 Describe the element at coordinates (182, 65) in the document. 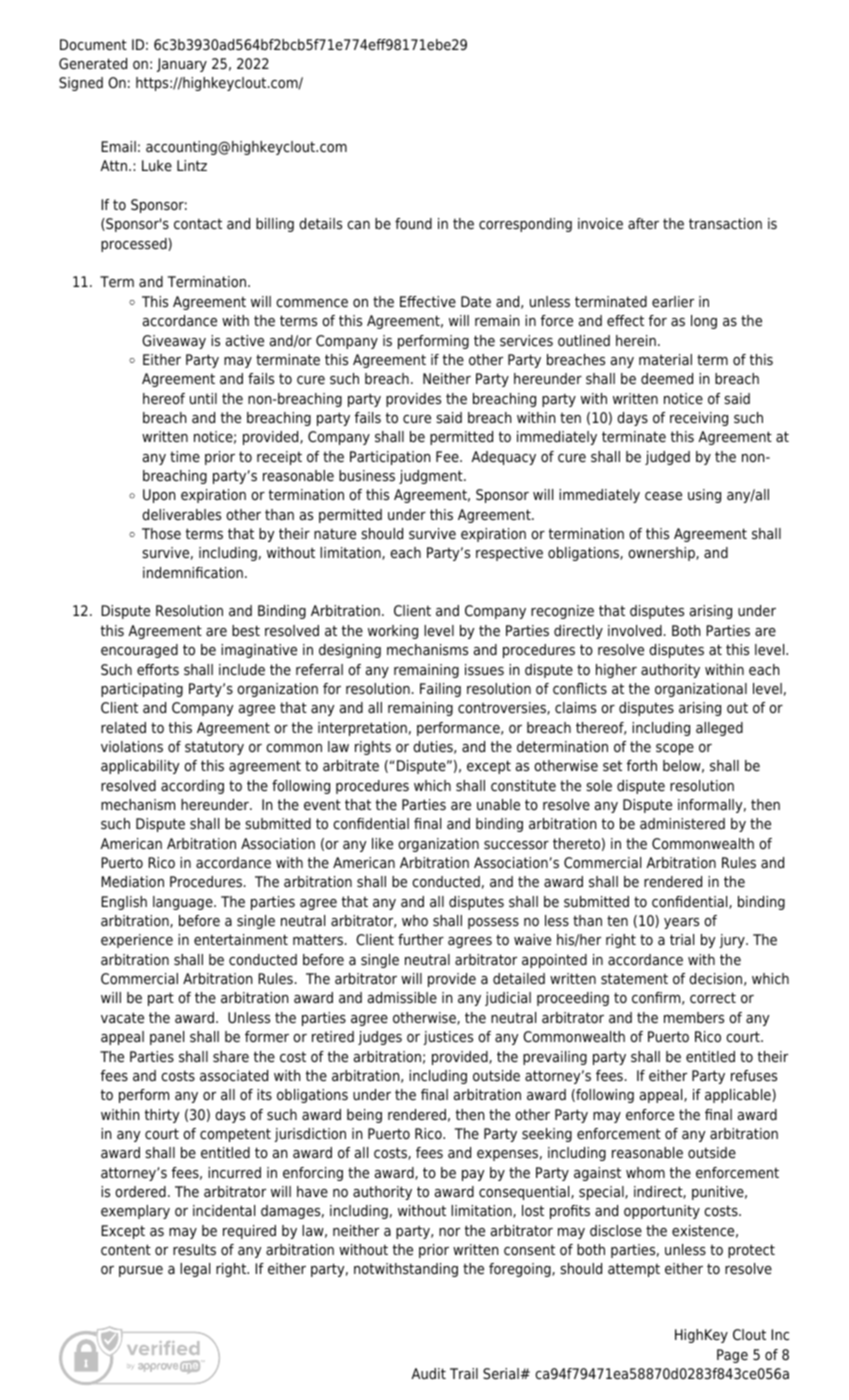

I see `January` at that location.
